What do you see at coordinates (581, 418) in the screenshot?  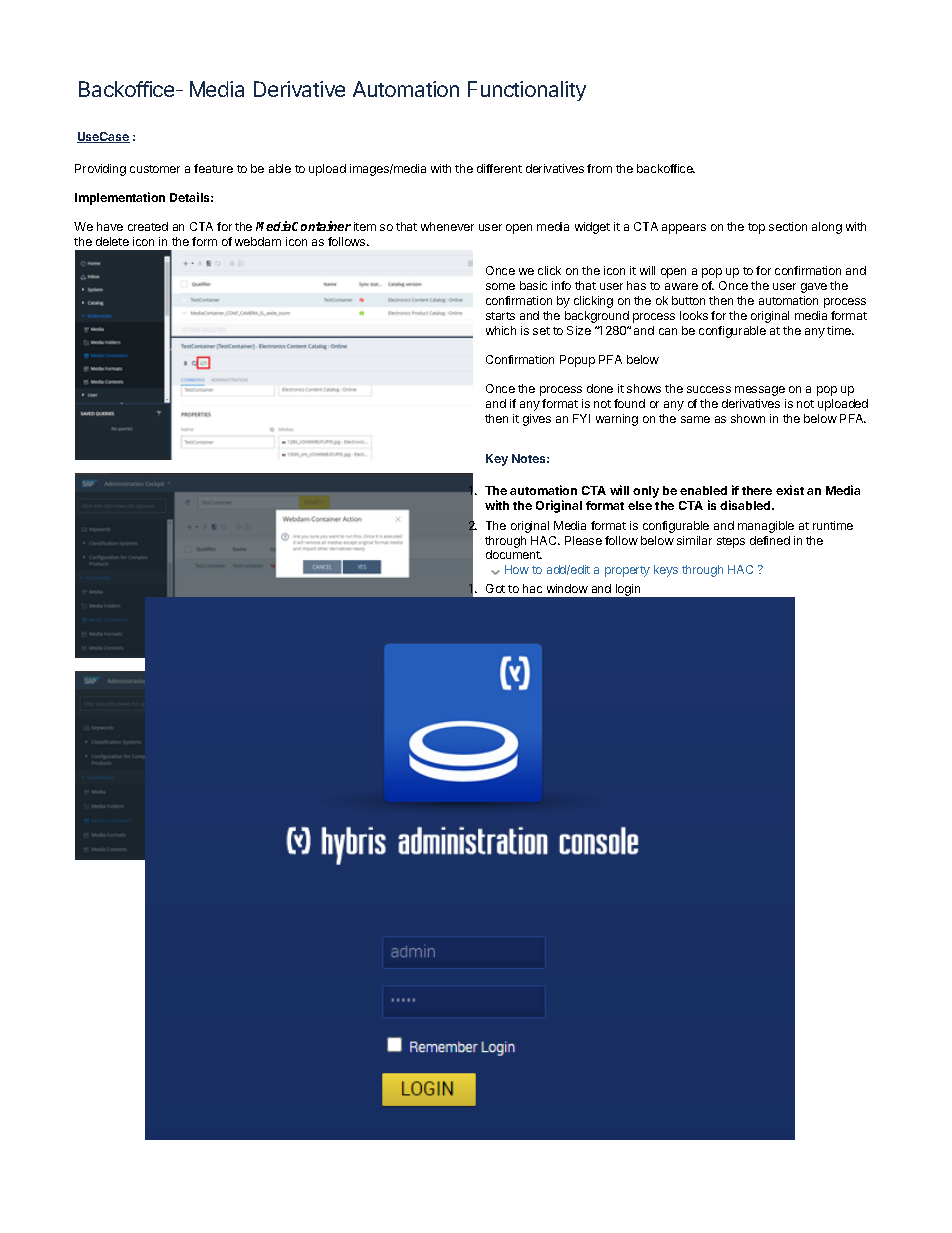 I see `FYI` at bounding box center [581, 418].
